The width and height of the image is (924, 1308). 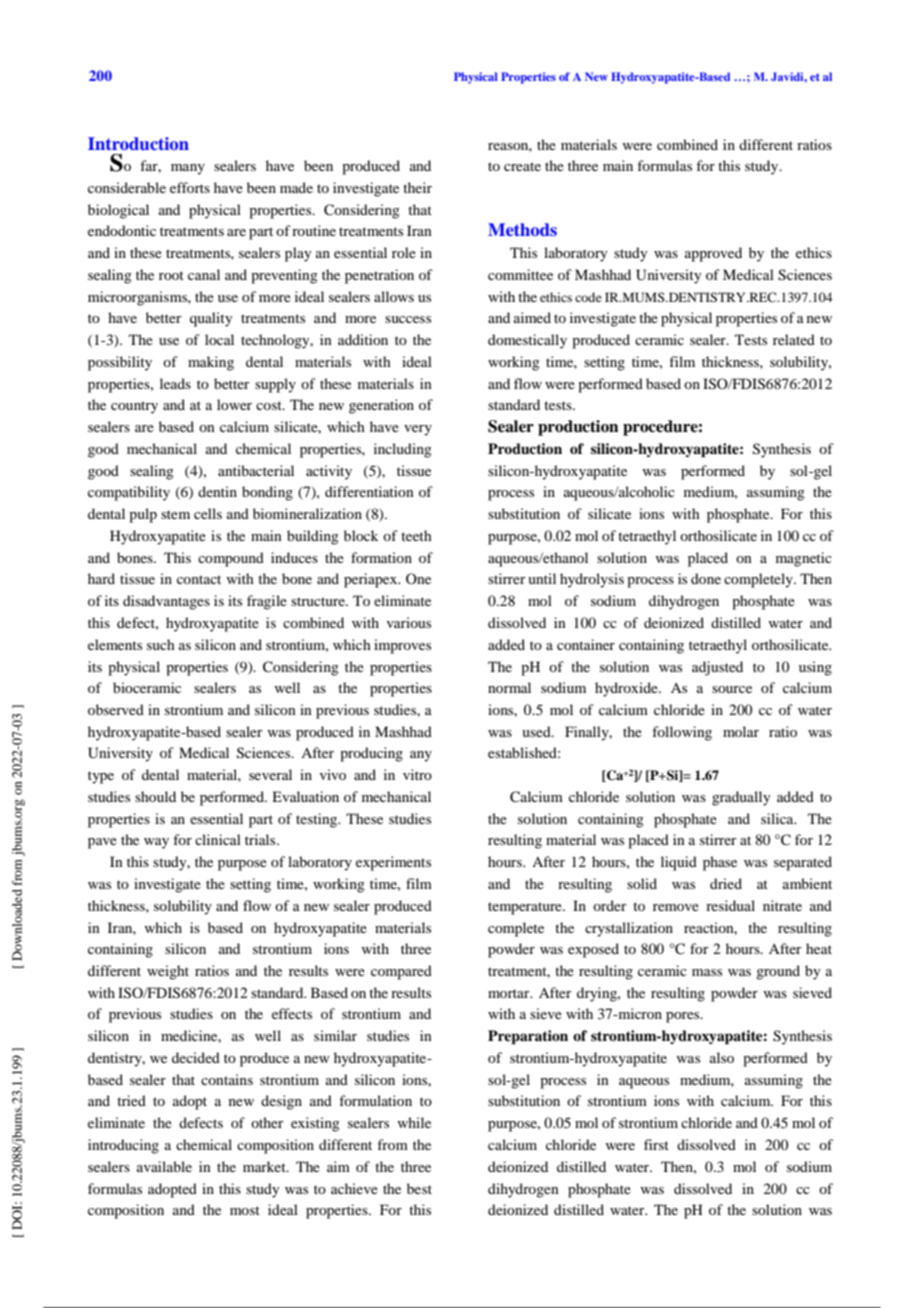 What do you see at coordinates (713, 254) in the image?
I see `approved` at bounding box center [713, 254].
